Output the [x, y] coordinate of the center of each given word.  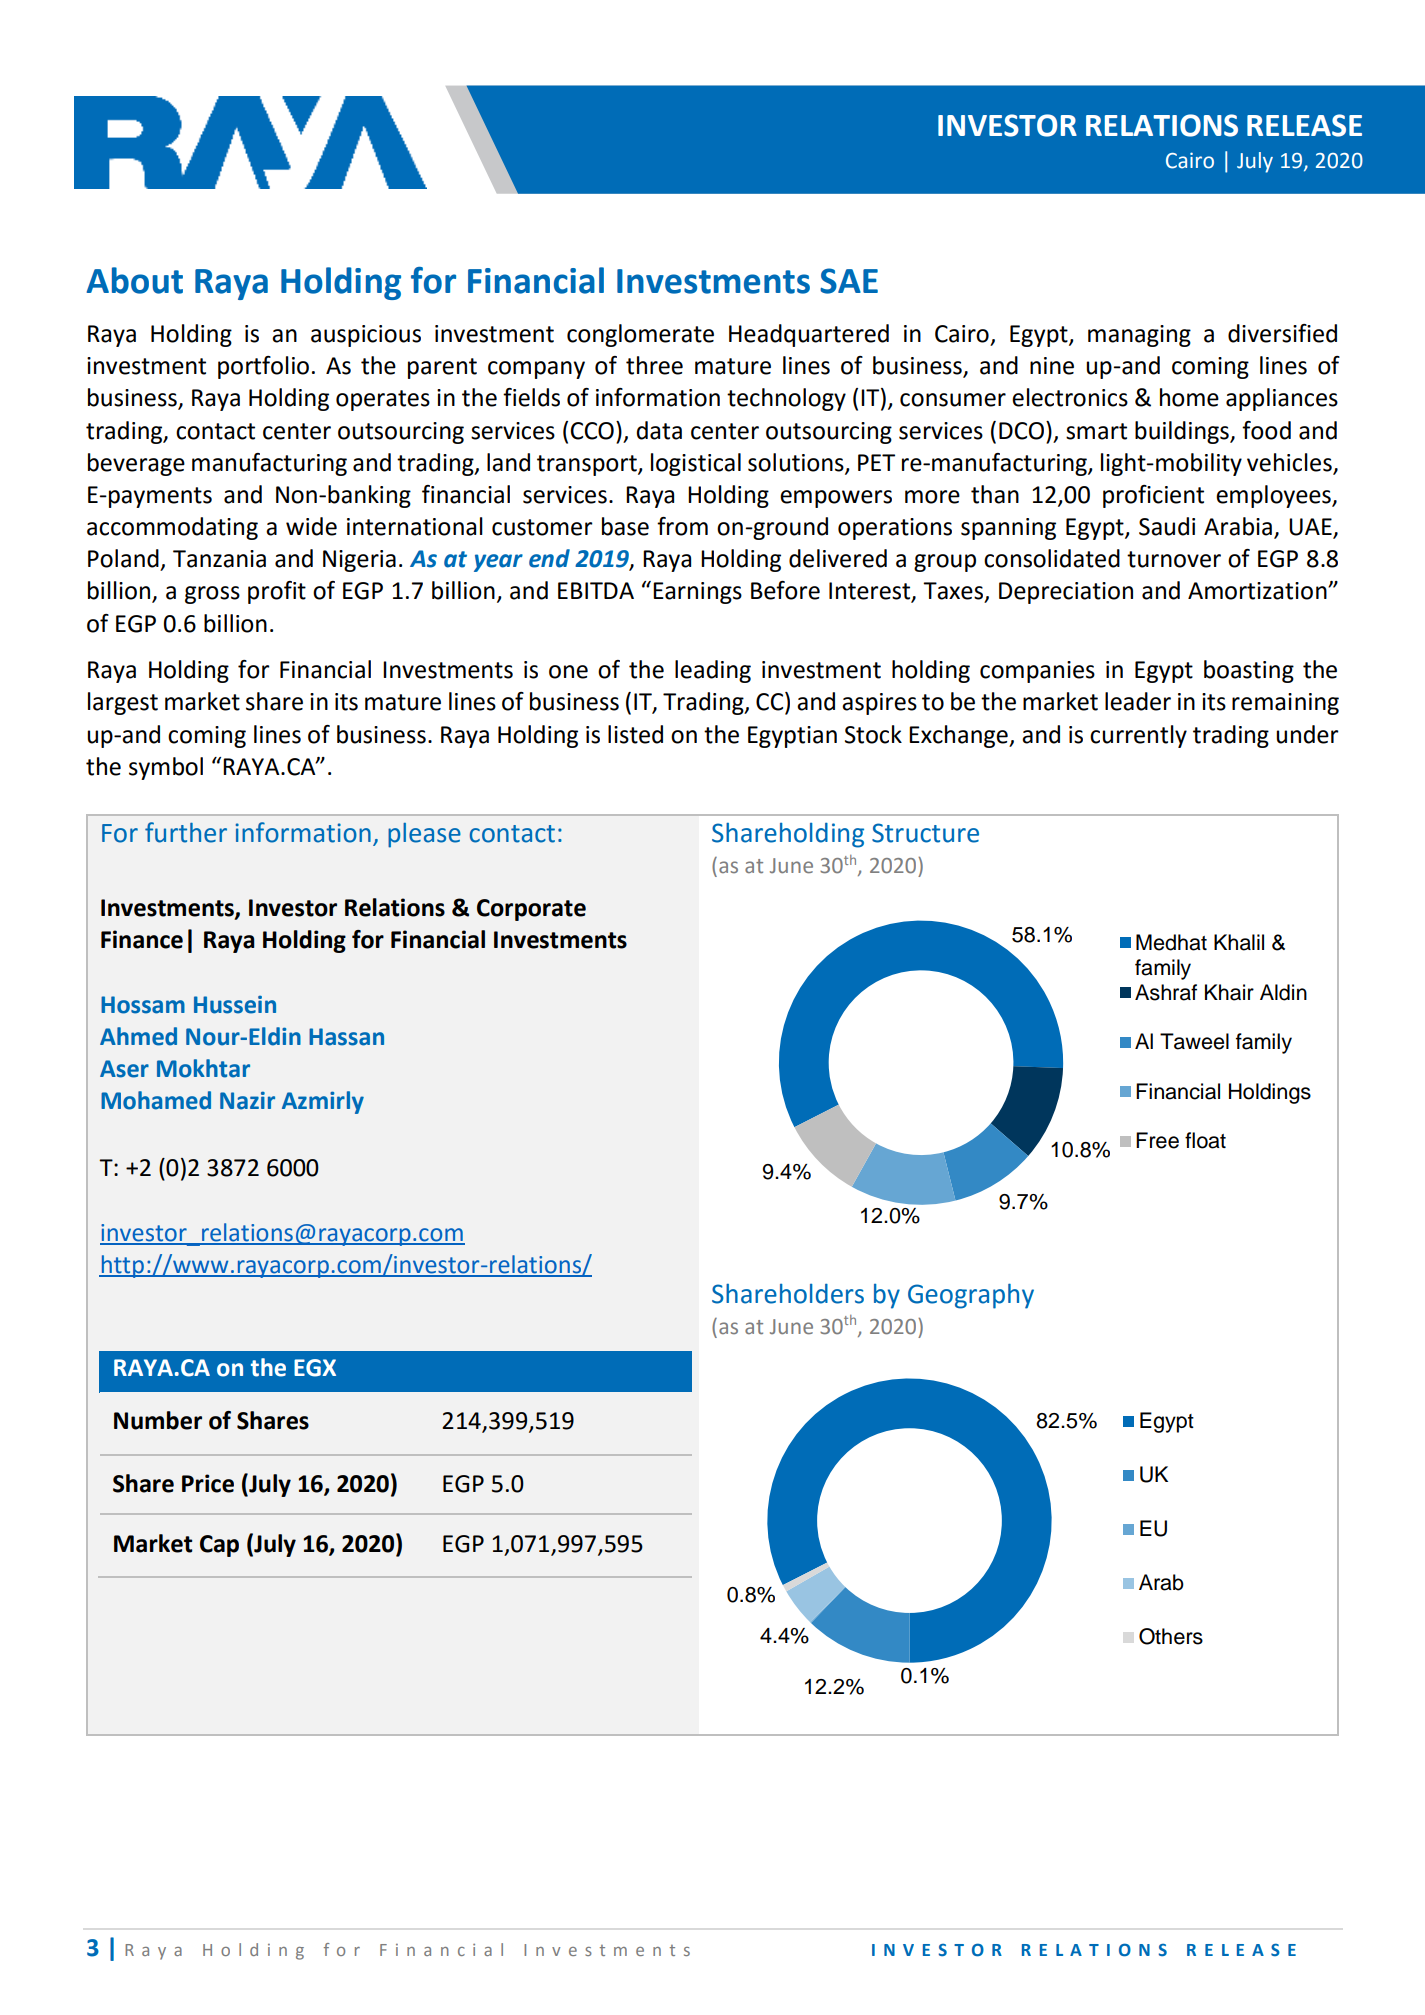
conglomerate [640, 335]
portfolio [263, 367]
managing [1139, 336]
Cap [219, 1546]
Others [1171, 1636]
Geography [971, 1296]
